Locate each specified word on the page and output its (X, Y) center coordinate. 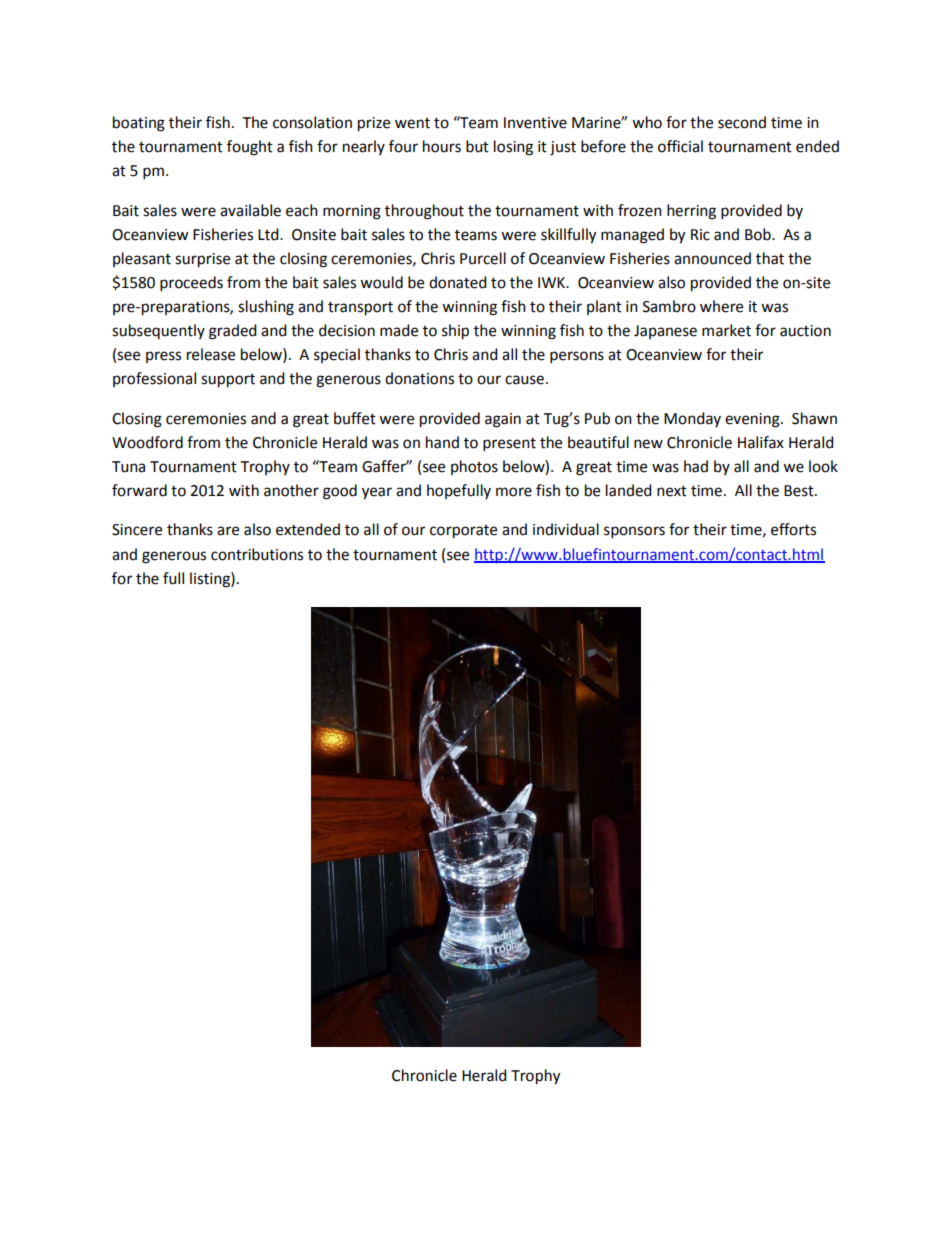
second (742, 122)
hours (442, 146)
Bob (759, 234)
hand (442, 442)
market (726, 330)
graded (232, 332)
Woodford (147, 442)
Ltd (269, 234)
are (228, 531)
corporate (463, 532)
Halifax (761, 442)
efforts (793, 529)
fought (250, 148)
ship (455, 332)
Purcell (483, 258)
